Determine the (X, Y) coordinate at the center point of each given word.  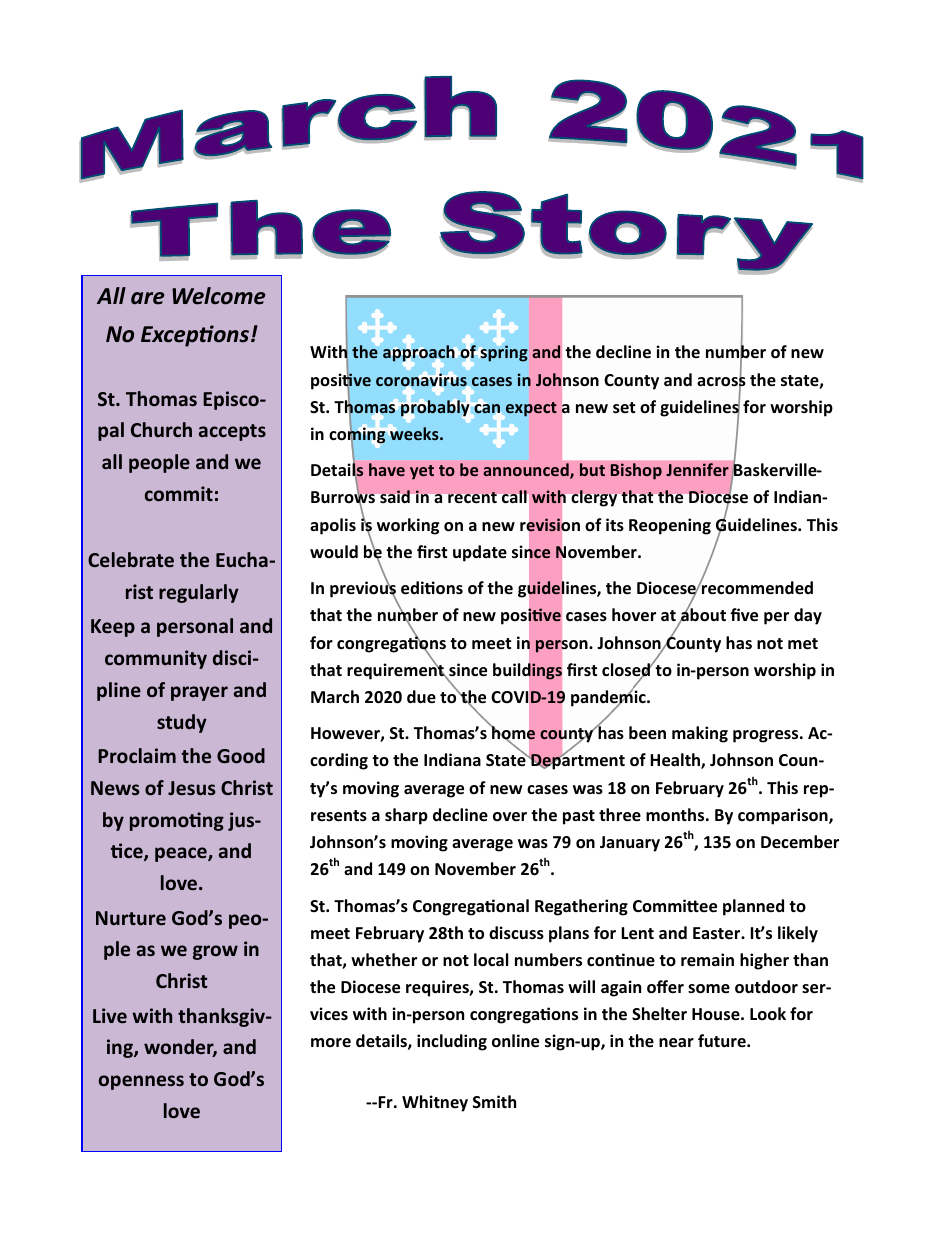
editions (432, 588)
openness (141, 1082)
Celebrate (131, 559)
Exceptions (196, 336)
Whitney (435, 1103)
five (744, 615)
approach (419, 353)
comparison (784, 816)
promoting (177, 821)
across (721, 381)
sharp (406, 816)
